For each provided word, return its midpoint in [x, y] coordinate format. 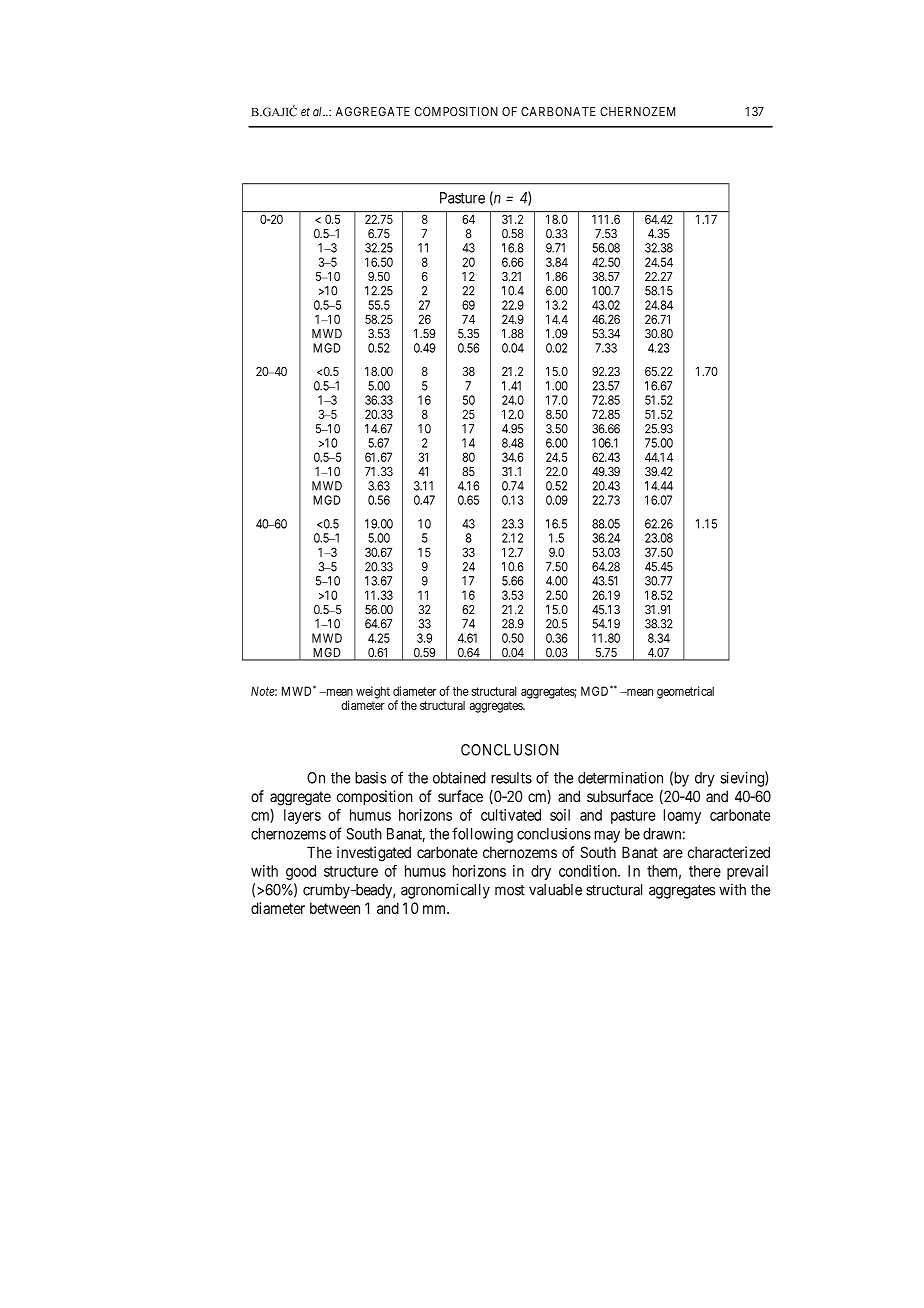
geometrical [685, 692]
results [511, 778]
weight [373, 692]
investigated [374, 854]
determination [620, 778]
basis [370, 778]
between [335, 908]
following [482, 835]
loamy [682, 816]
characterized [729, 852]
